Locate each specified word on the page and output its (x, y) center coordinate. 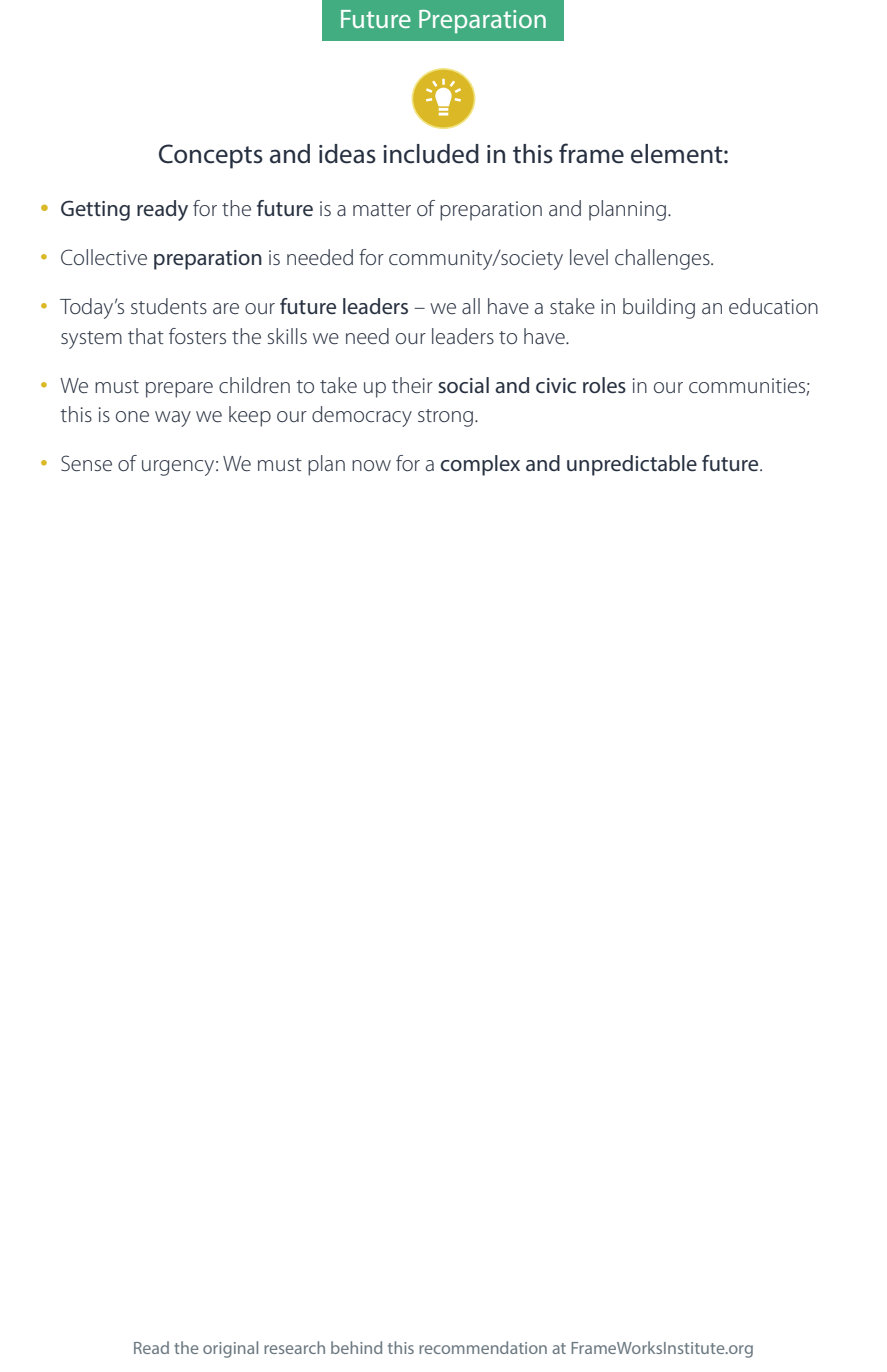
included (431, 154)
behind (356, 1347)
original (230, 1349)
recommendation (483, 1347)
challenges (663, 259)
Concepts (211, 156)
